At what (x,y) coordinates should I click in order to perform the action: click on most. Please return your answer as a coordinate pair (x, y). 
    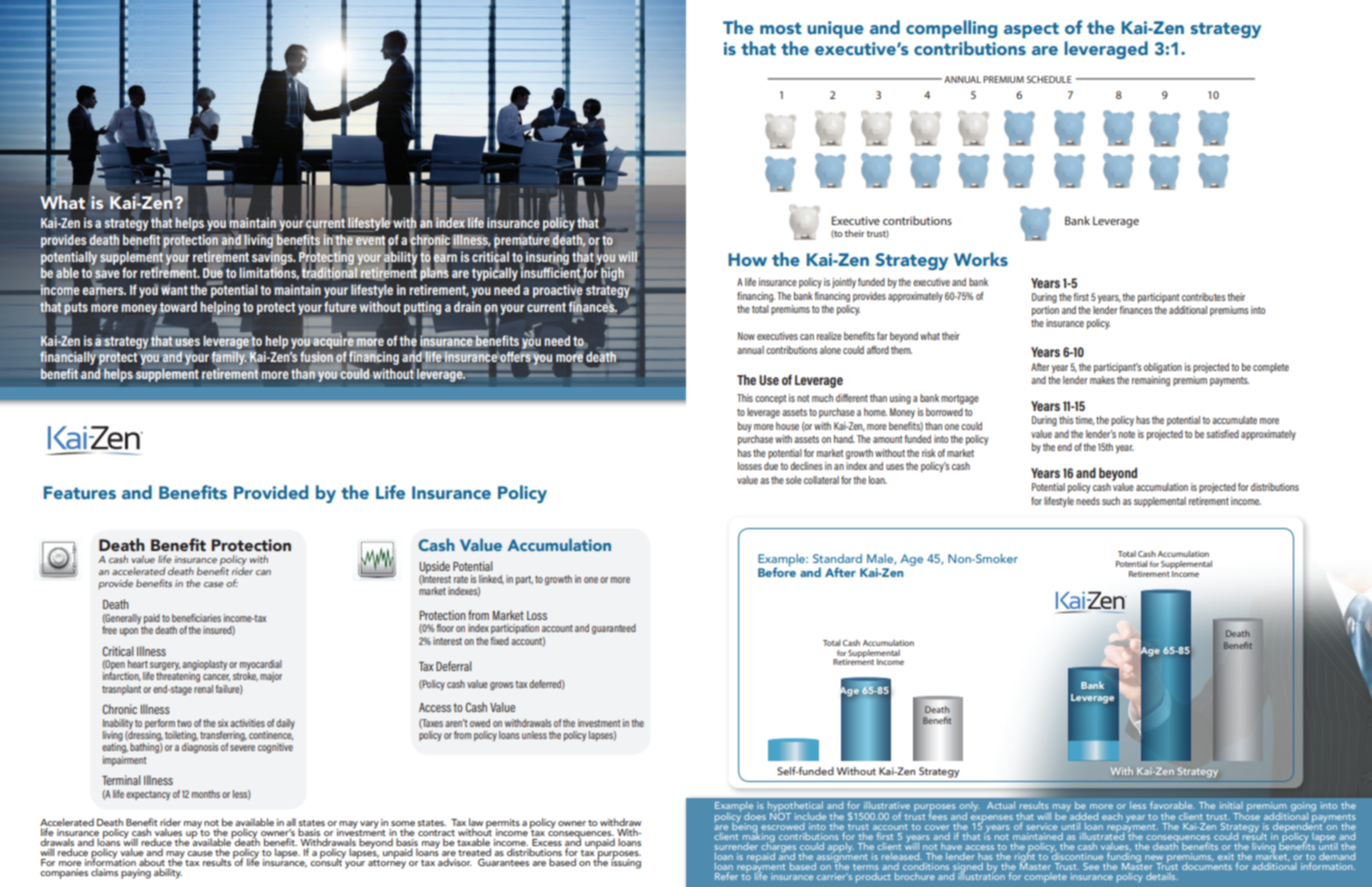
    Looking at the image, I should click on (781, 29).
